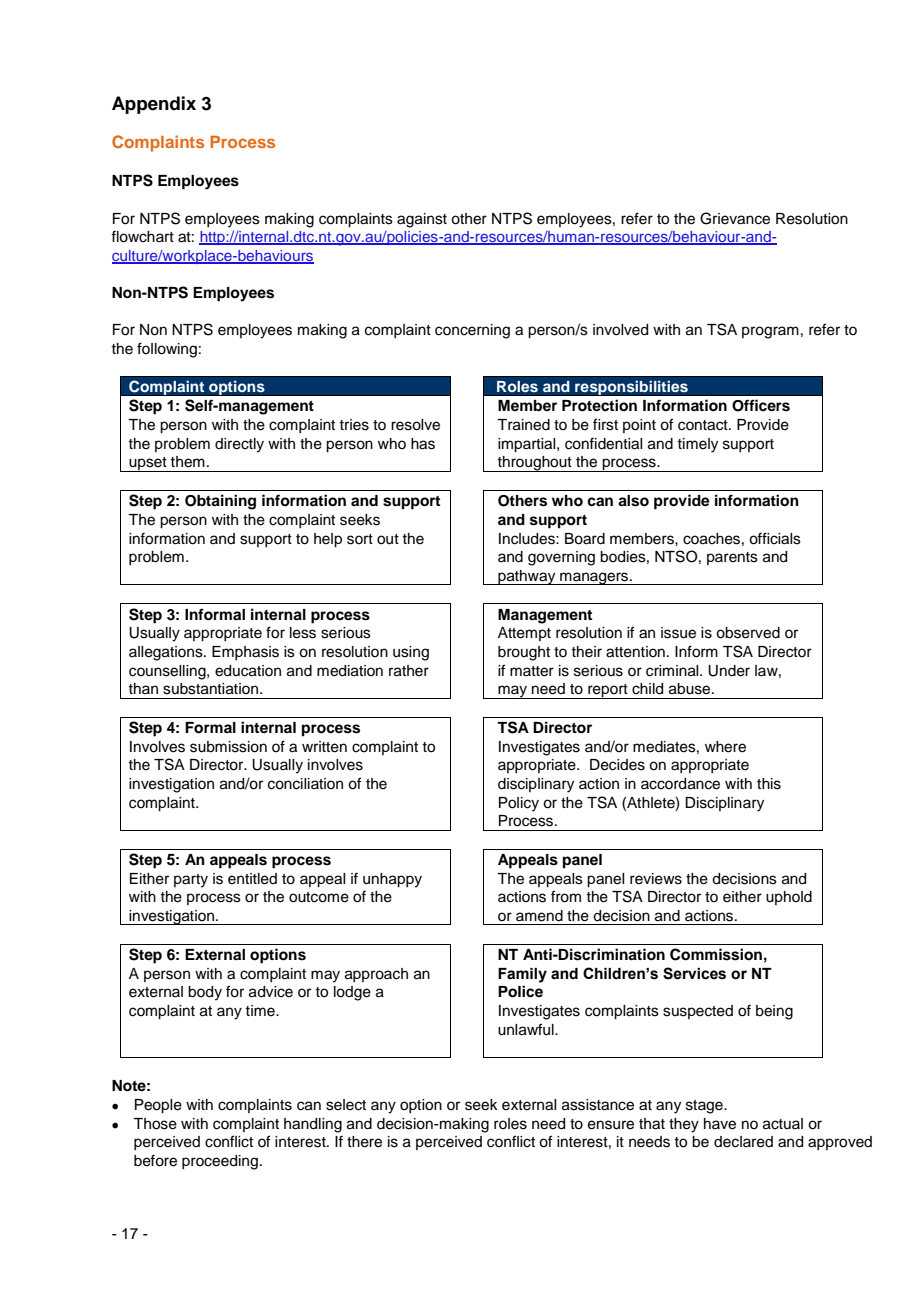  I want to click on Officers, so click(761, 405).
